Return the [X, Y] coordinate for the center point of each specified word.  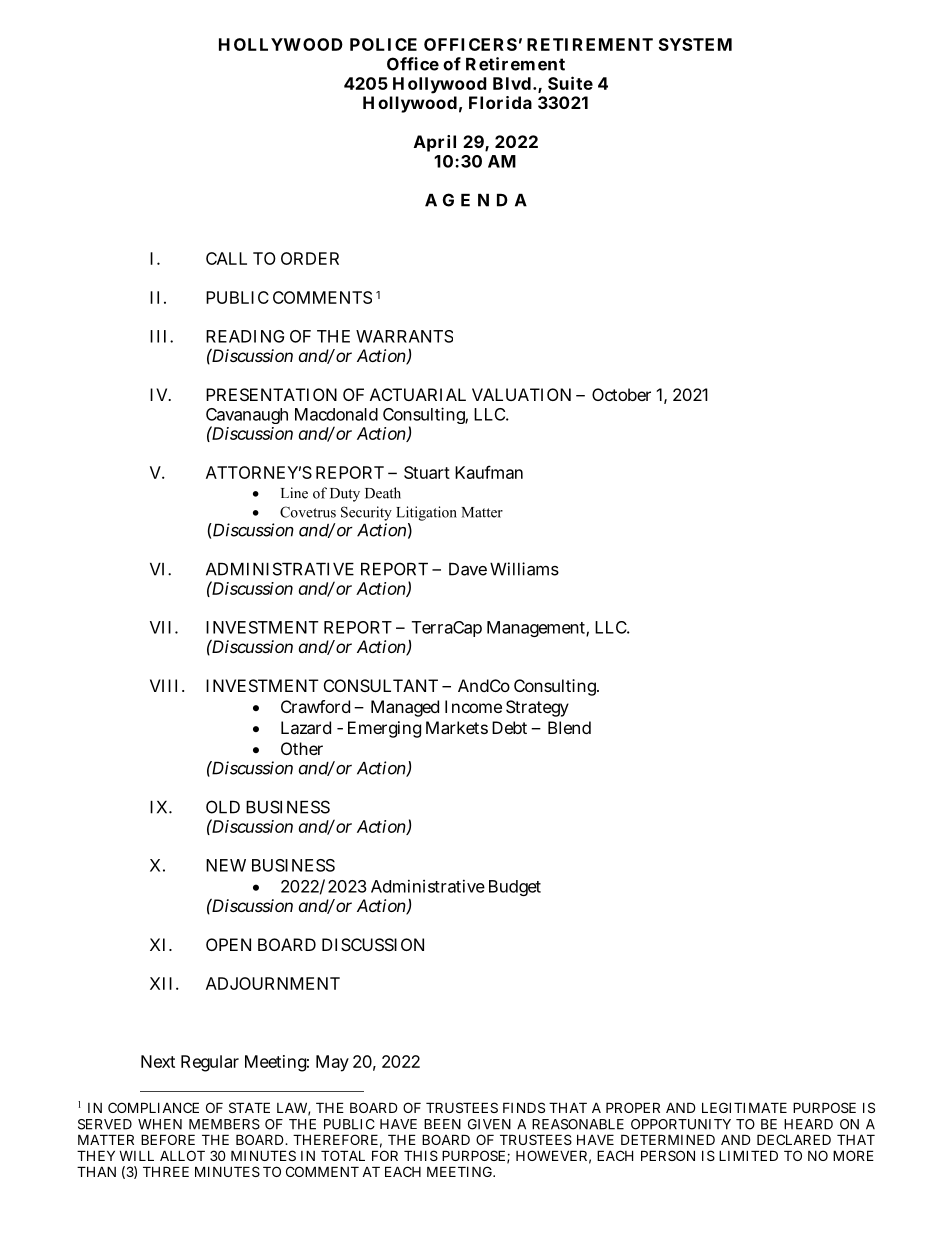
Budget [515, 888]
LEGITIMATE [744, 1107]
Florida [500, 102]
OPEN [228, 944]
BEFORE [168, 1139]
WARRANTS [404, 336]
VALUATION [524, 394]
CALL [226, 258]
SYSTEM [695, 44]
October [621, 394]
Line [294, 493]
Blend [569, 727]
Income [473, 706]
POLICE [383, 44]
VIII [166, 685]
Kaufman [489, 472]
